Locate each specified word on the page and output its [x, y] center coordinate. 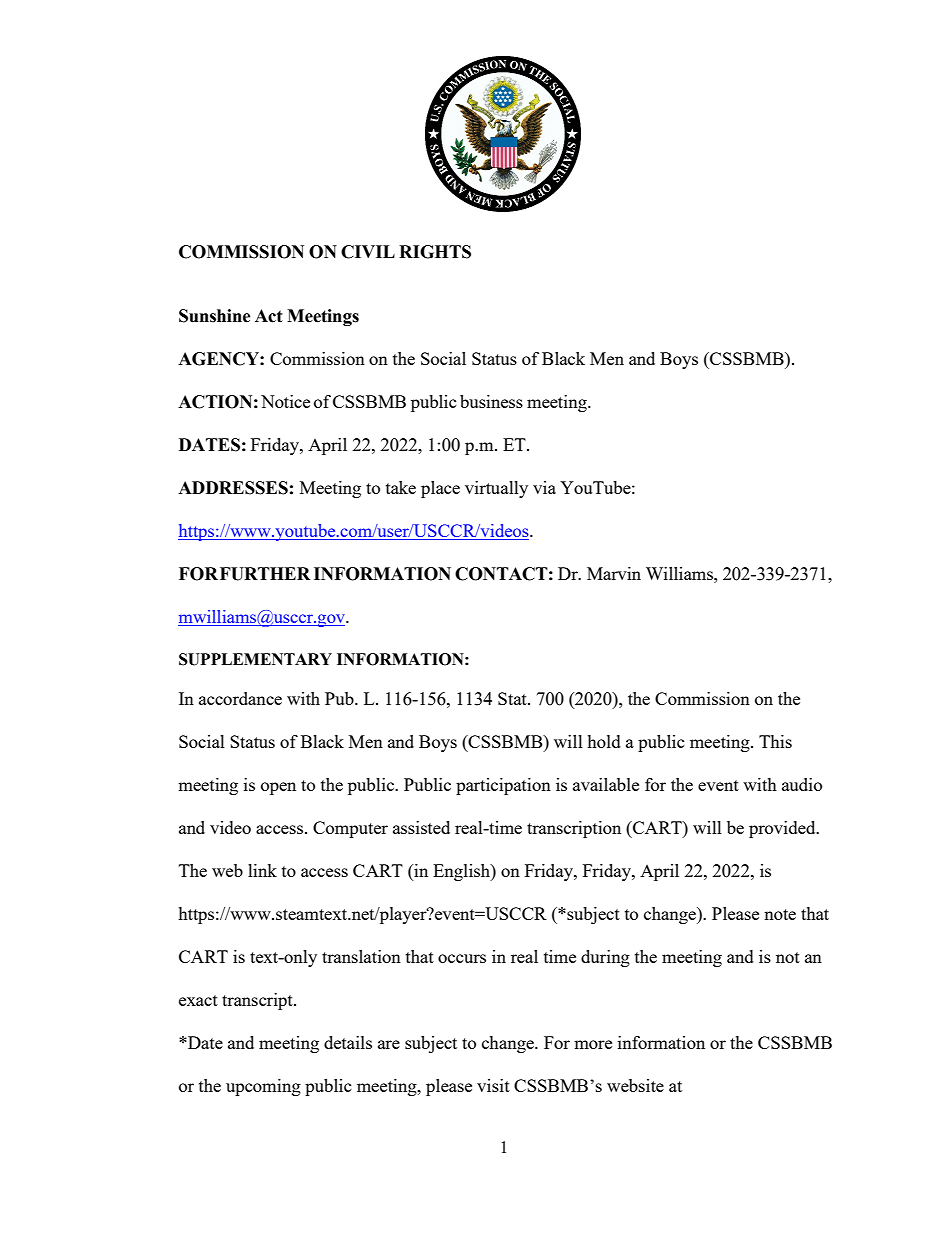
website [635, 1085]
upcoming [263, 1087]
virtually [496, 489]
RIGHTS [435, 252]
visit [493, 1085]
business [491, 401]
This [775, 741]
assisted [421, 827]
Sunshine [215, 316]
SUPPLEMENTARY [255, 659]
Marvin [614, 573]
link [262, 870]
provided [783, 829]
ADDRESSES [233, 488]
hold [604, 741]
